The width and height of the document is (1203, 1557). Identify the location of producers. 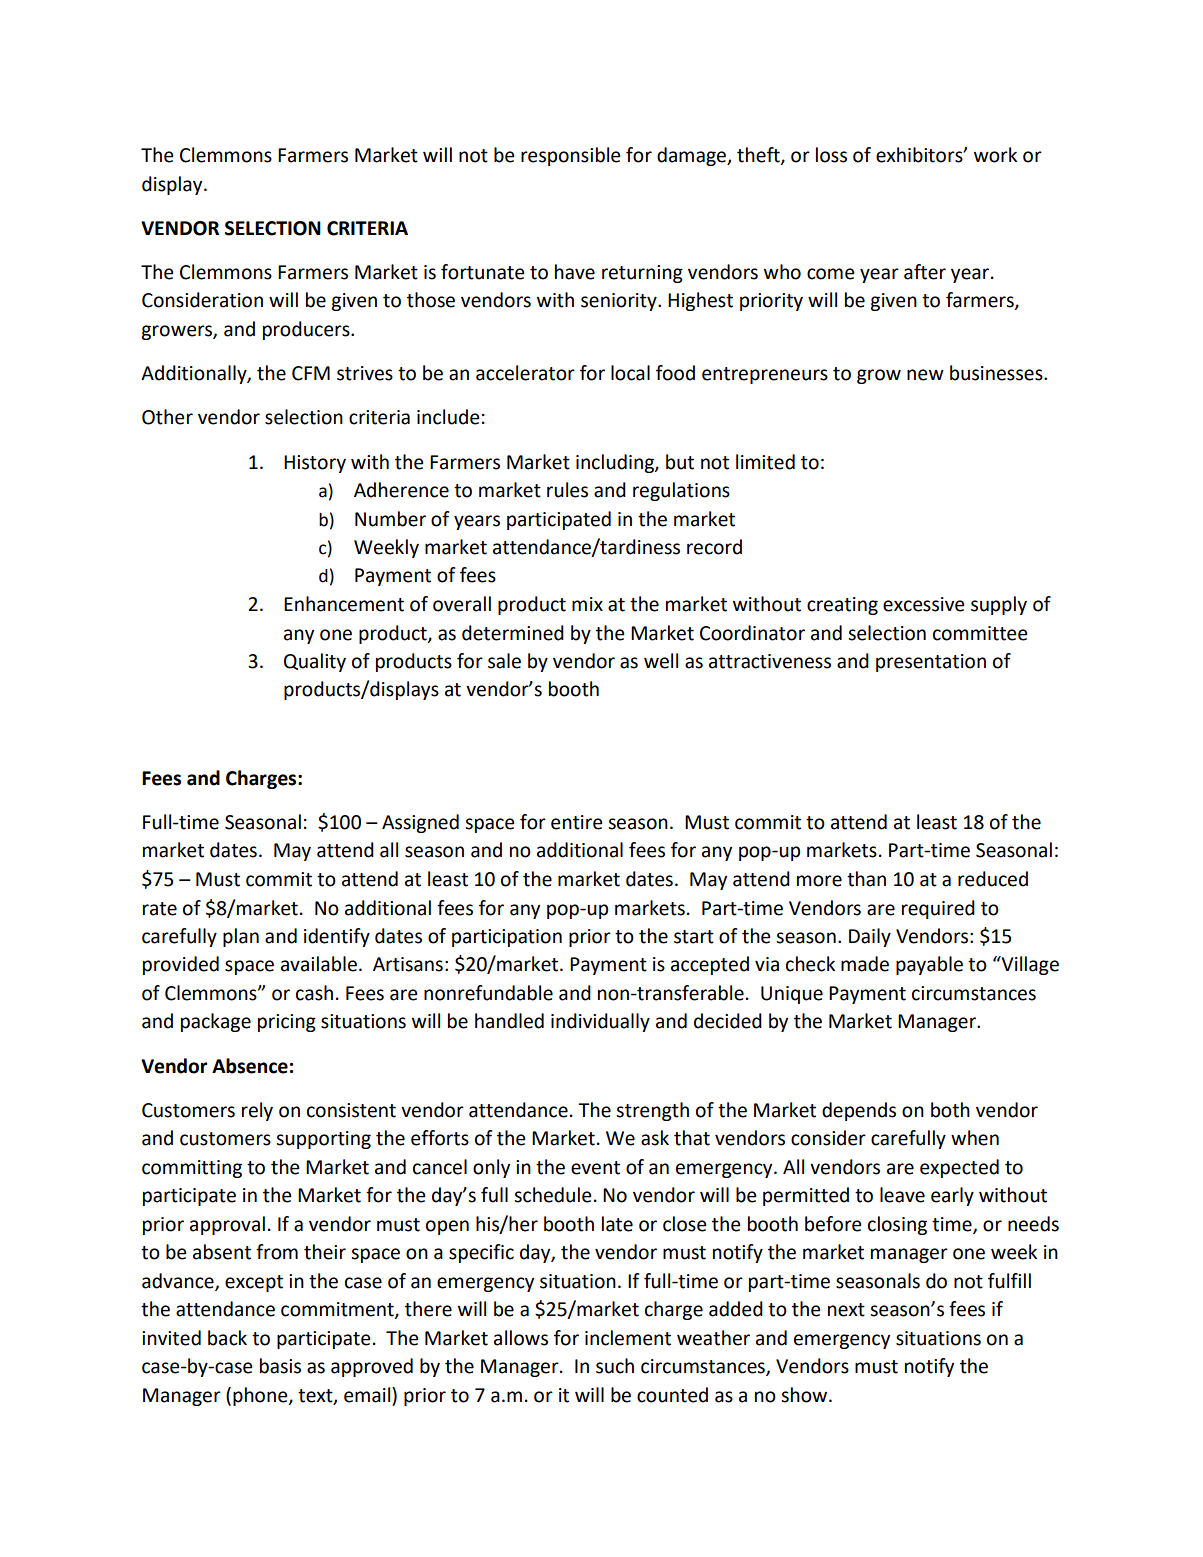
(307, 330).
